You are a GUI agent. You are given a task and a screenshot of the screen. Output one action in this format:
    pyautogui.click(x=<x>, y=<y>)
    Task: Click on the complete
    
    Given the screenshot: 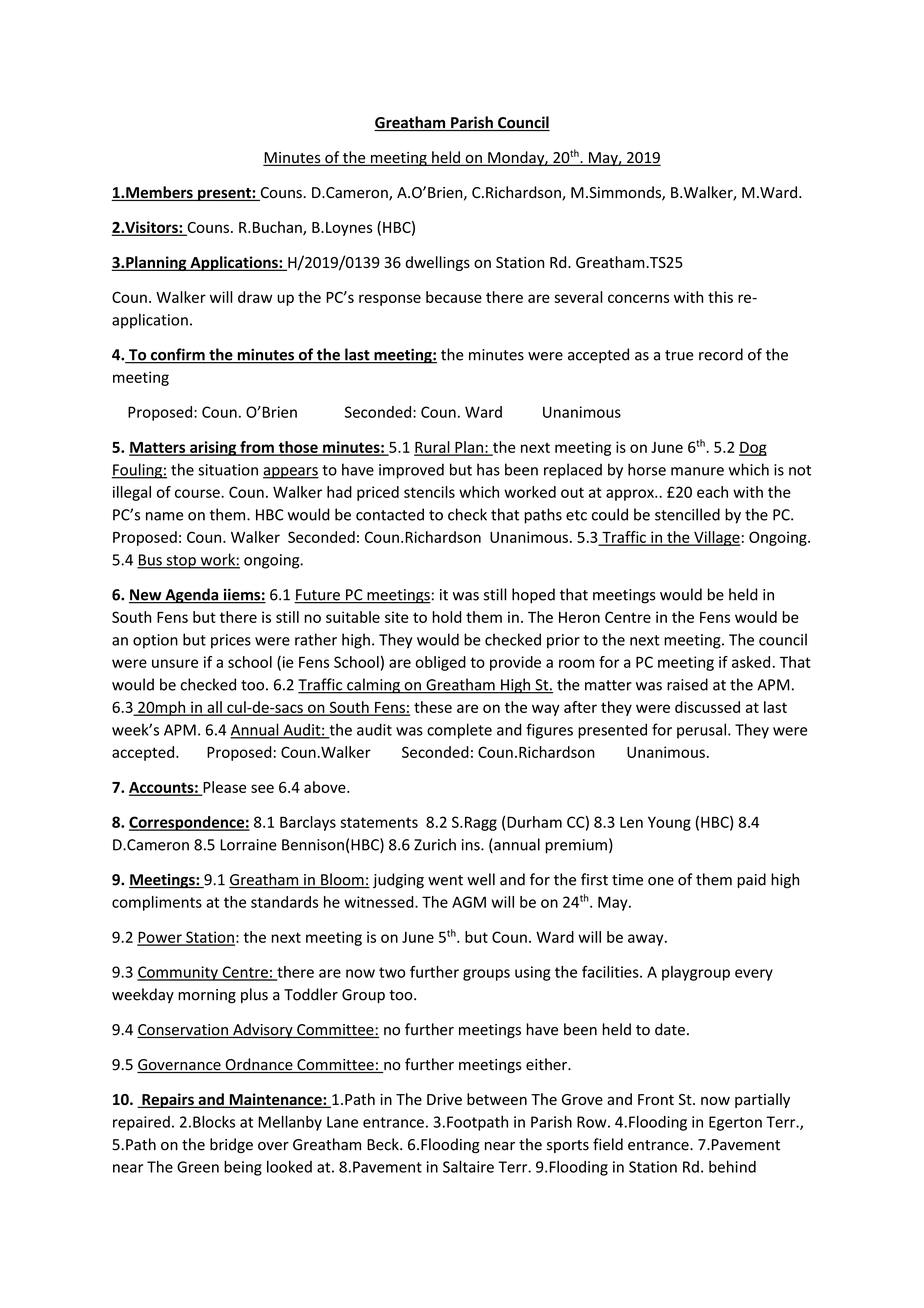 What is the action you would take?
    pyautogui.click(x=459, y=731)
